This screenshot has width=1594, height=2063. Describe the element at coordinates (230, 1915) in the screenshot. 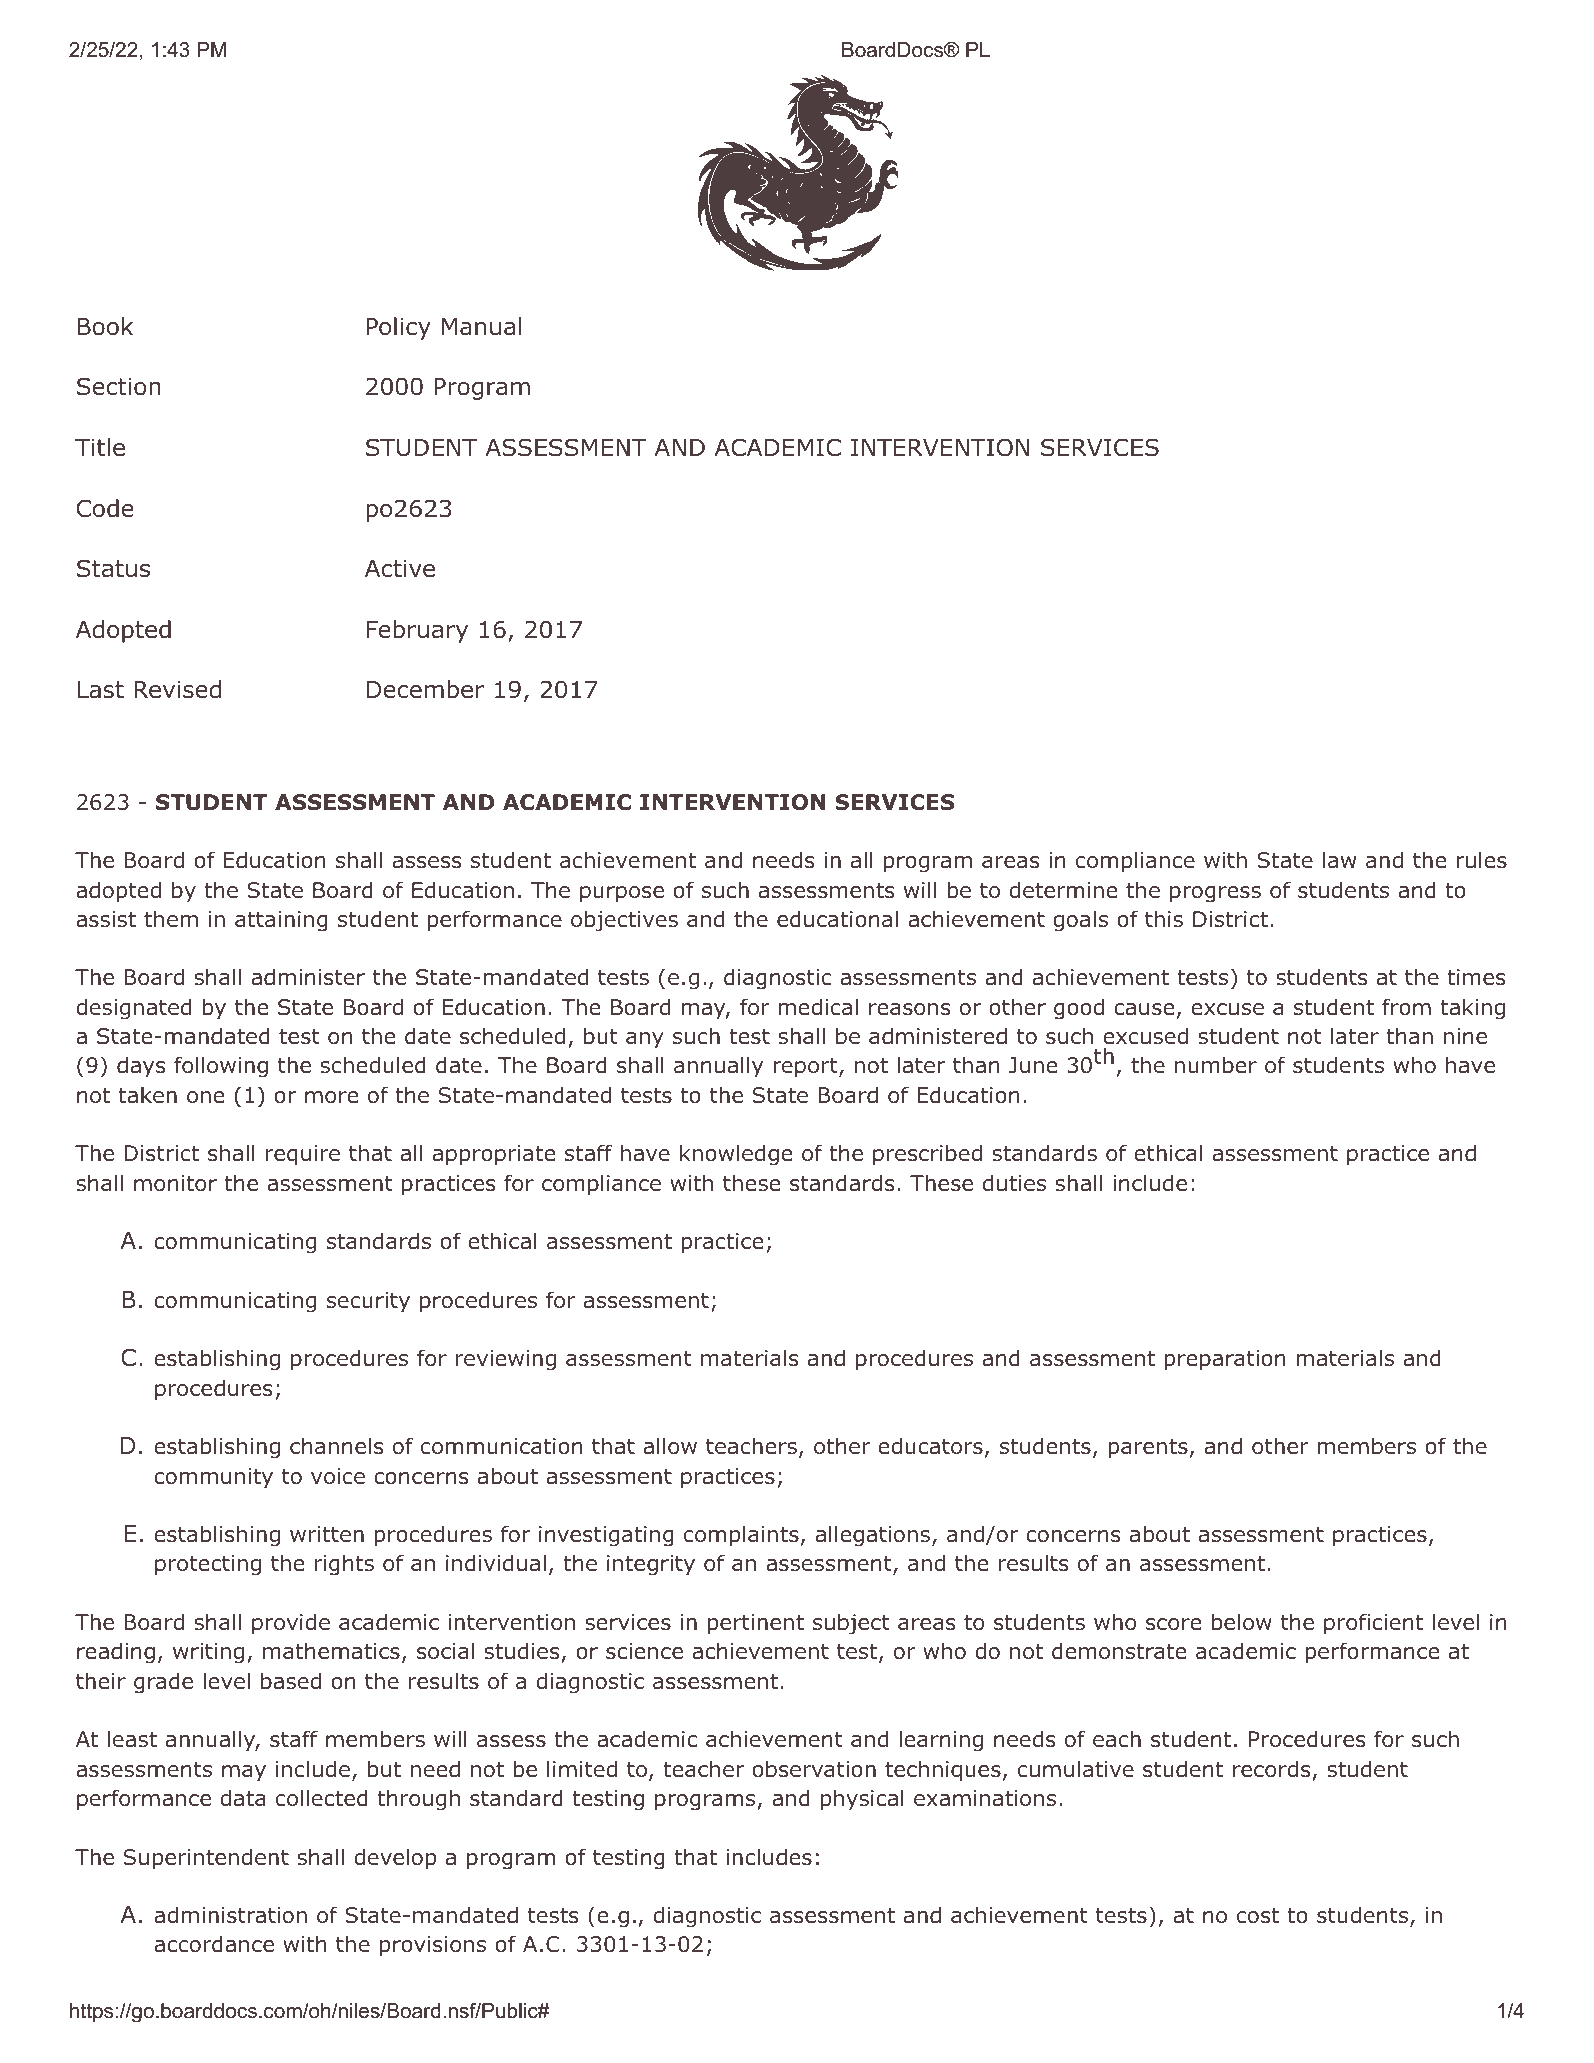

I see `administration` at that location.
